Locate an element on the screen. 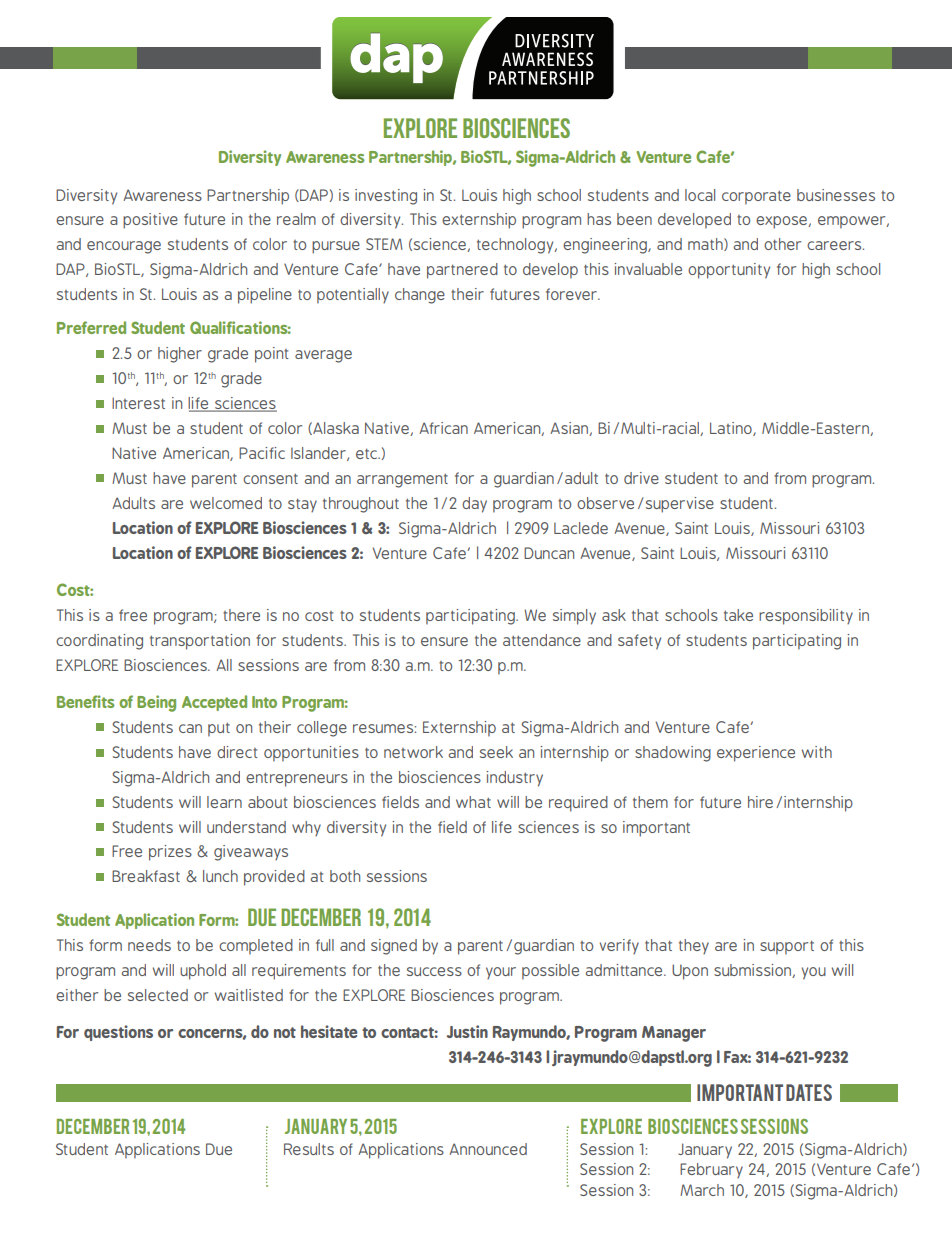 The image size is (952, 1233). experience is located at coordinates (756, 754).
